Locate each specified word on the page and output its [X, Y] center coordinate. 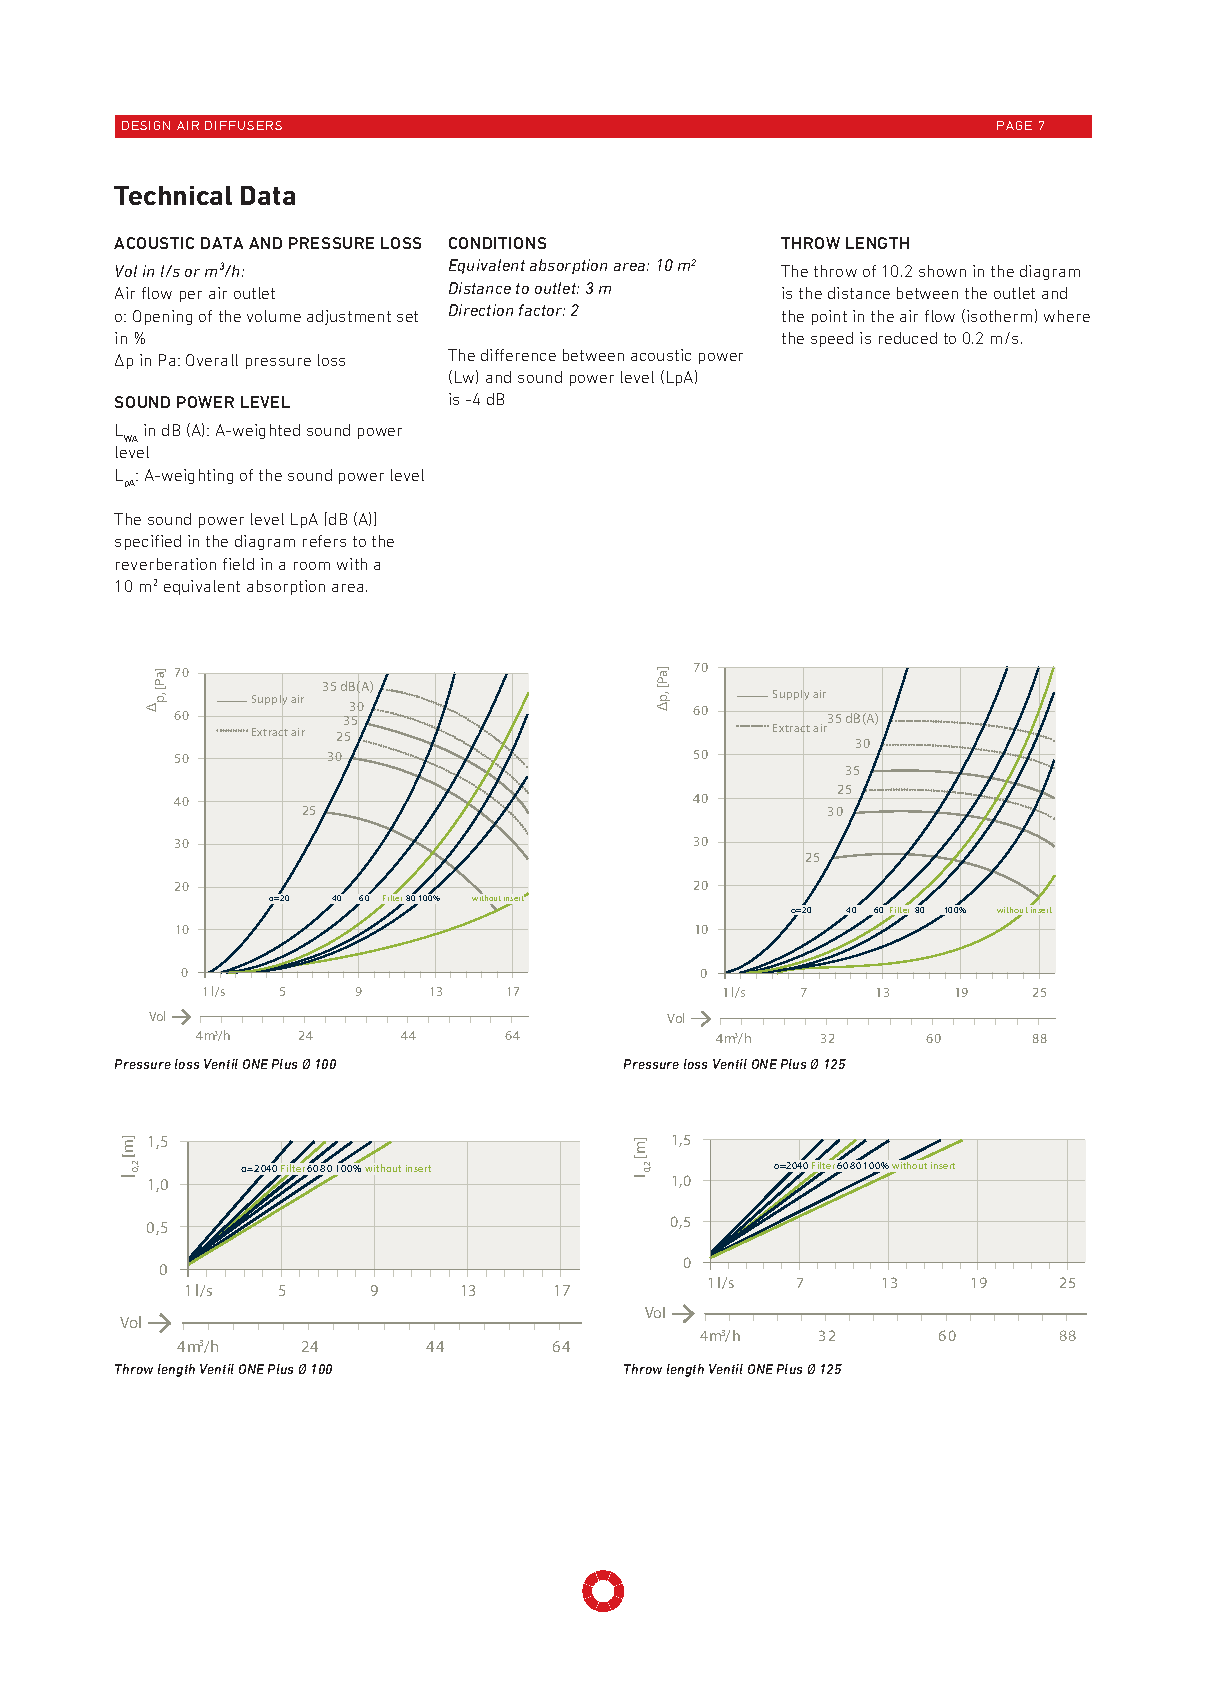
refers [324, 541]
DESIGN [146, 125]
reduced [908, 338]
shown [942, 271]
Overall [212, 360]
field [238, 564]
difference [518, 355]
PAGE [1014, 125]
